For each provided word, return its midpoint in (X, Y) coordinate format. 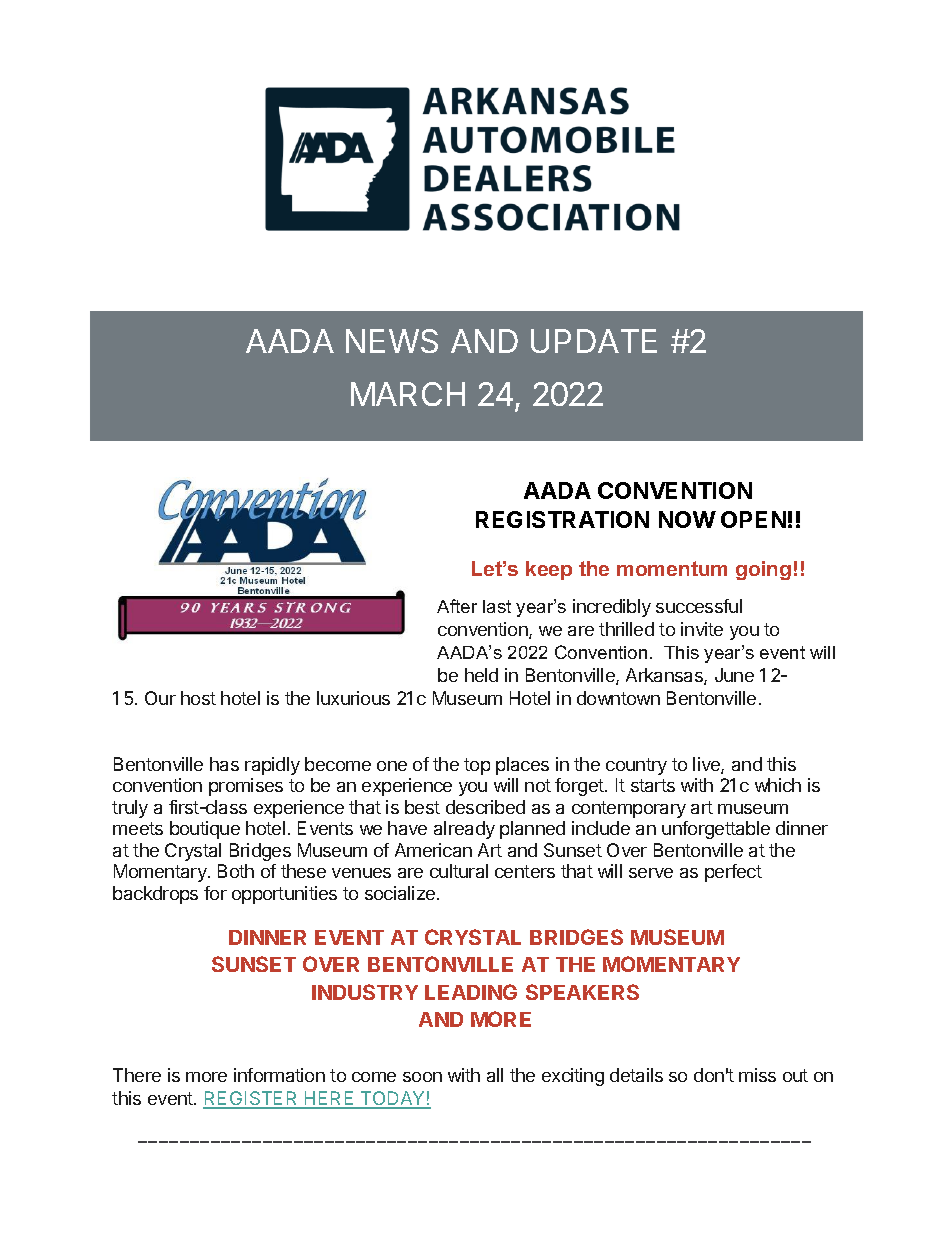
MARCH (408, 394)
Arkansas (665, 676)
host (198, 698)
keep (549, 570)
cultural (459, 871)
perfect (733, 873)
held (481, 675)
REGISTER (252, 1099)
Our (160, 698)
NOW (687, 519)
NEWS (392, 341)
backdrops (155, 895)
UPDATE (594, 341)
